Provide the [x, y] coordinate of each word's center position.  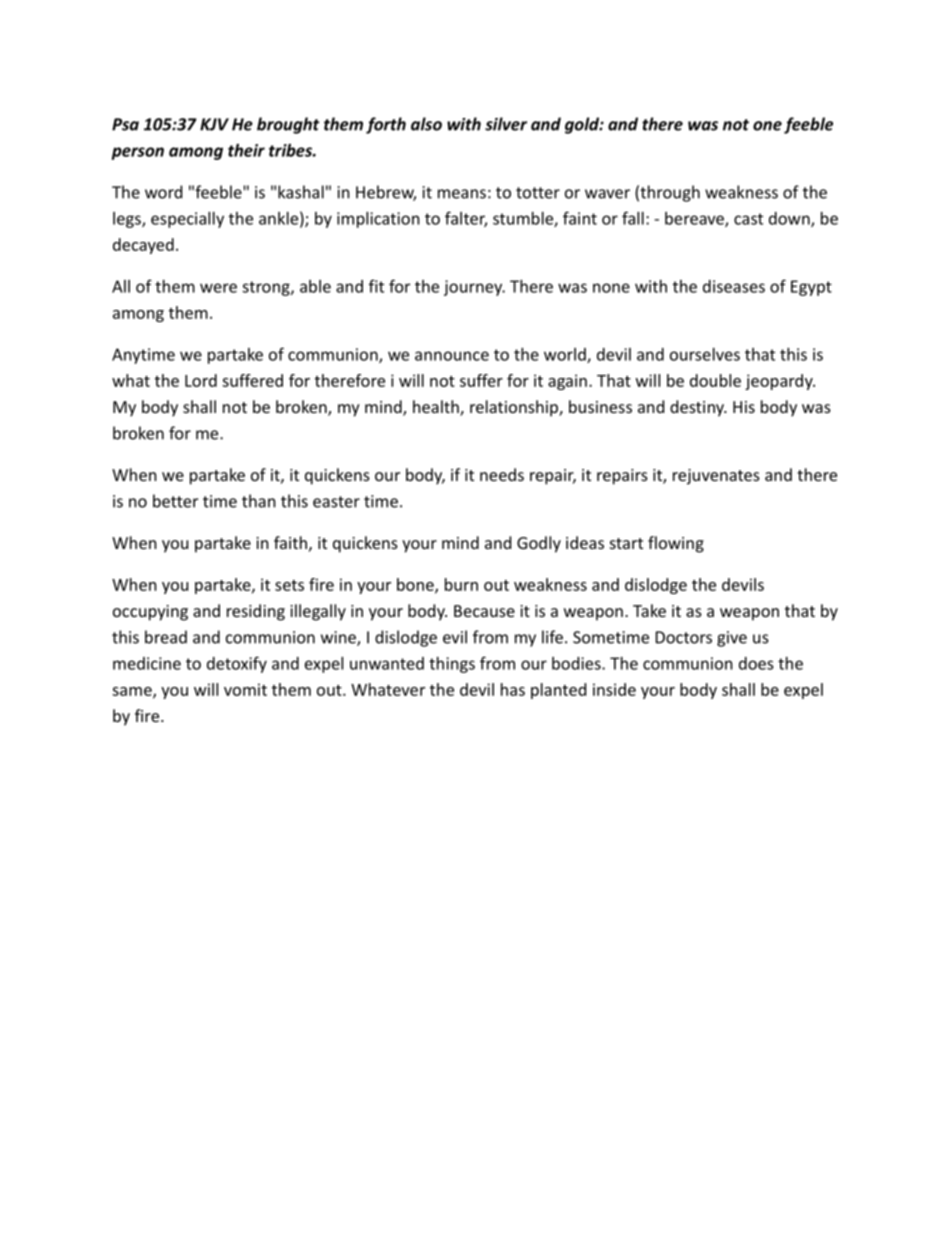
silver [506, 124]
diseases [734, 286]
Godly [539, 544]
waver [607, 194]
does [756, 663]
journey [474, 288]
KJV [214, 124]
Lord [201, 380]
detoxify [237, 664]
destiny [698, 408]
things [452, 665]
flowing [676, 544]
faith [290, 542]
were [218, 288]
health [437, 408]
